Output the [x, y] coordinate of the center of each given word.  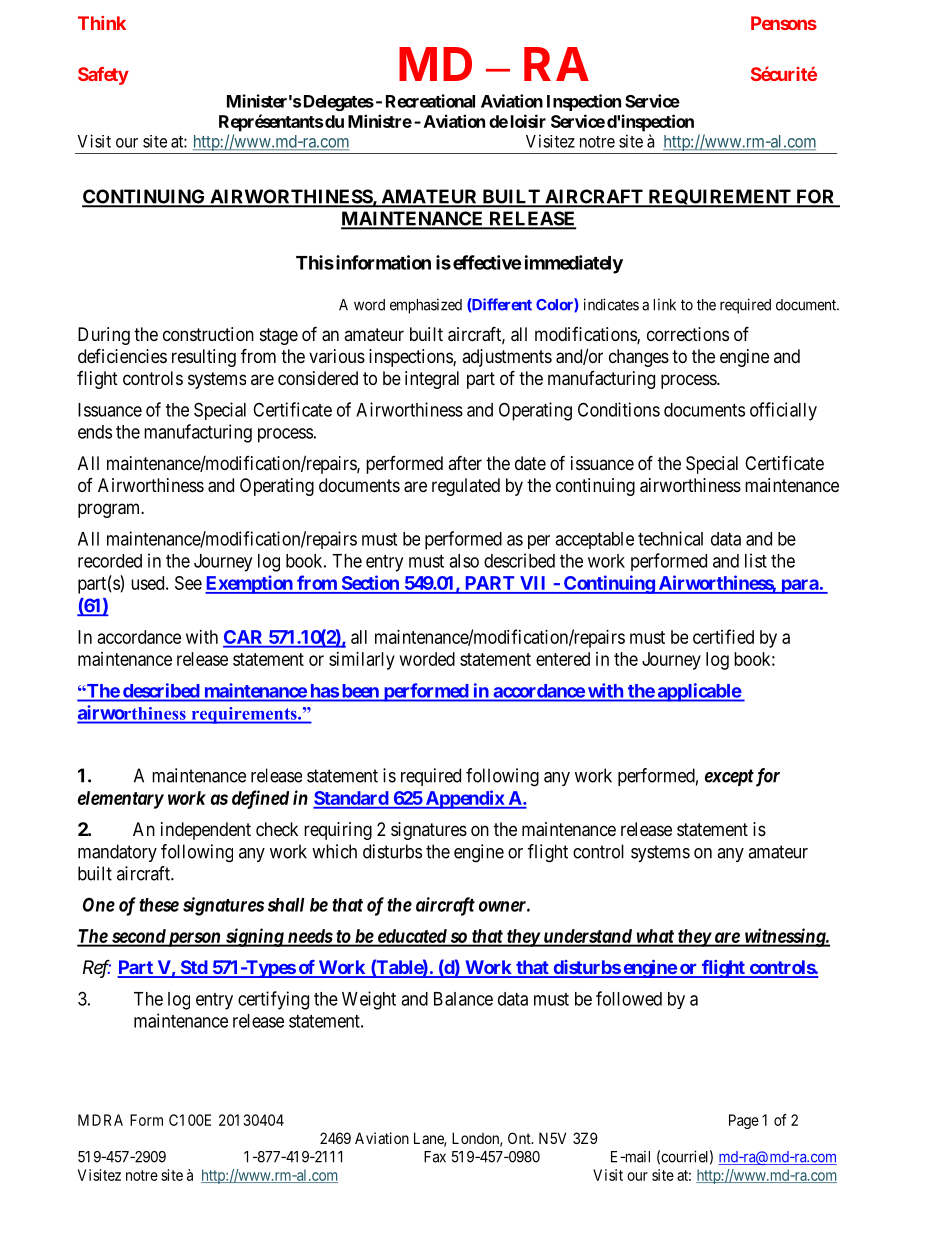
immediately [574, 264]
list [756, 560]
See [188, 583]
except [729, 777]
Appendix [464, 799]
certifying [273, 1000]
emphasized [426, 306]
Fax [435, 1157]
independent [206, 831]
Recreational [430, 101]
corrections [688, 334]
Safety [103, 76]
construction [208, 334]
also [464, 561]
